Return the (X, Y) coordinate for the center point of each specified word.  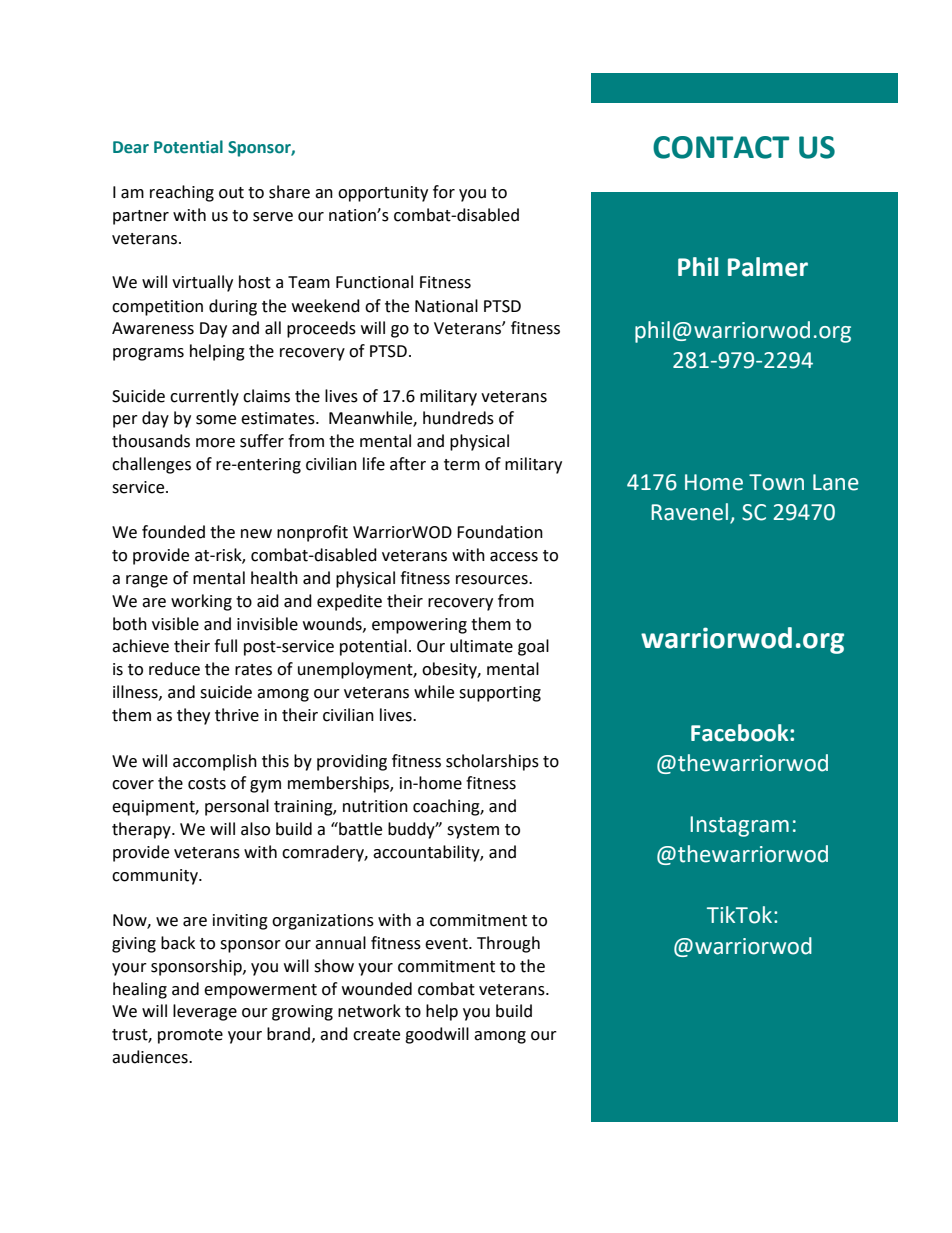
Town (776, 482)
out (231, 193)
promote (190, 1036)
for (444, 192)
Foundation (500, 532)
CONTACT (721, 147)
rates (253, 670)
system (473, 831)
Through (508, 944)
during (233, 307)
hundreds (458, 418)
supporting (500, 694)
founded (173, 532)
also (255, 829)
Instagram (739, 826)
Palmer (768, 267)
